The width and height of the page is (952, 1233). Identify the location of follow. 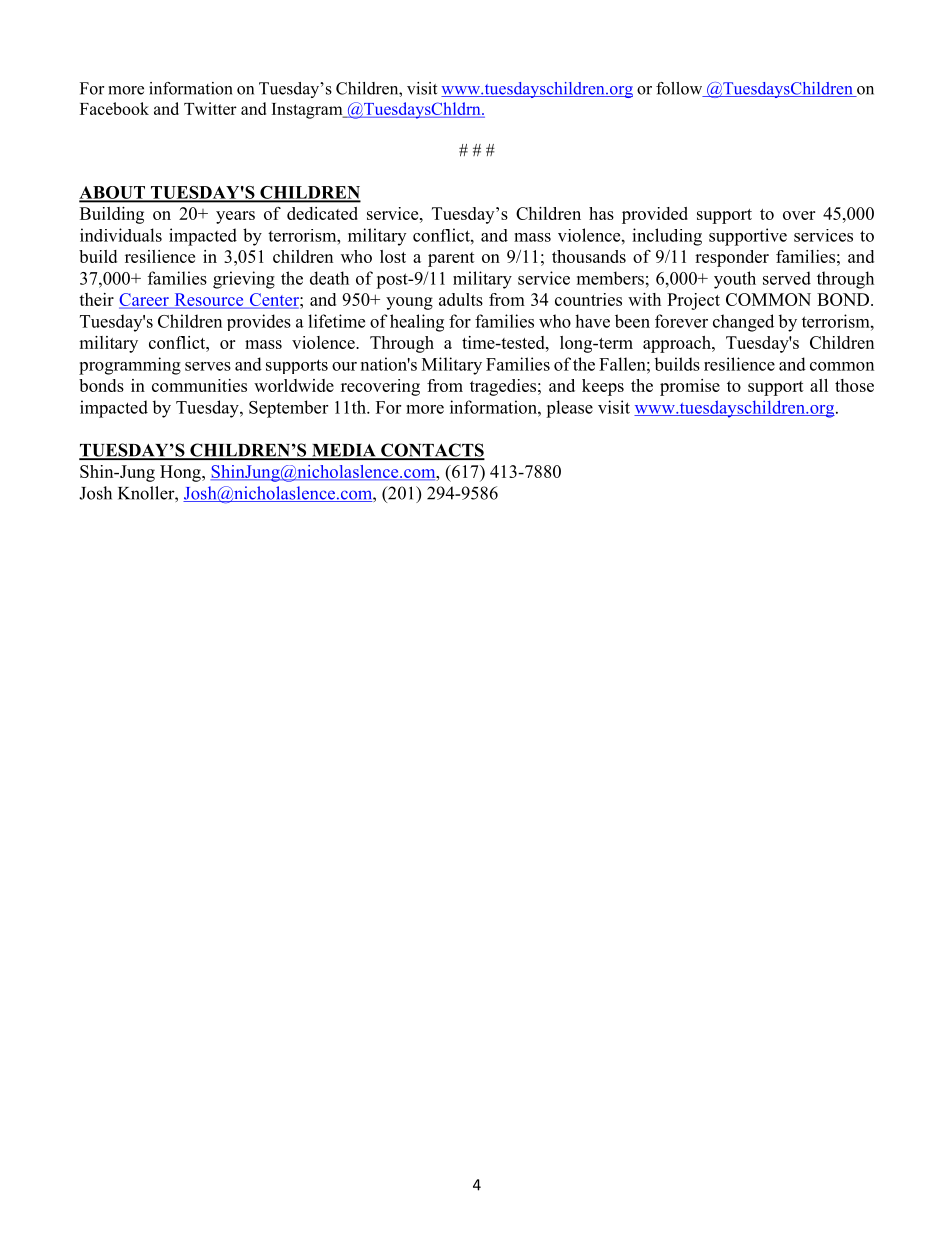
(680, 89).
